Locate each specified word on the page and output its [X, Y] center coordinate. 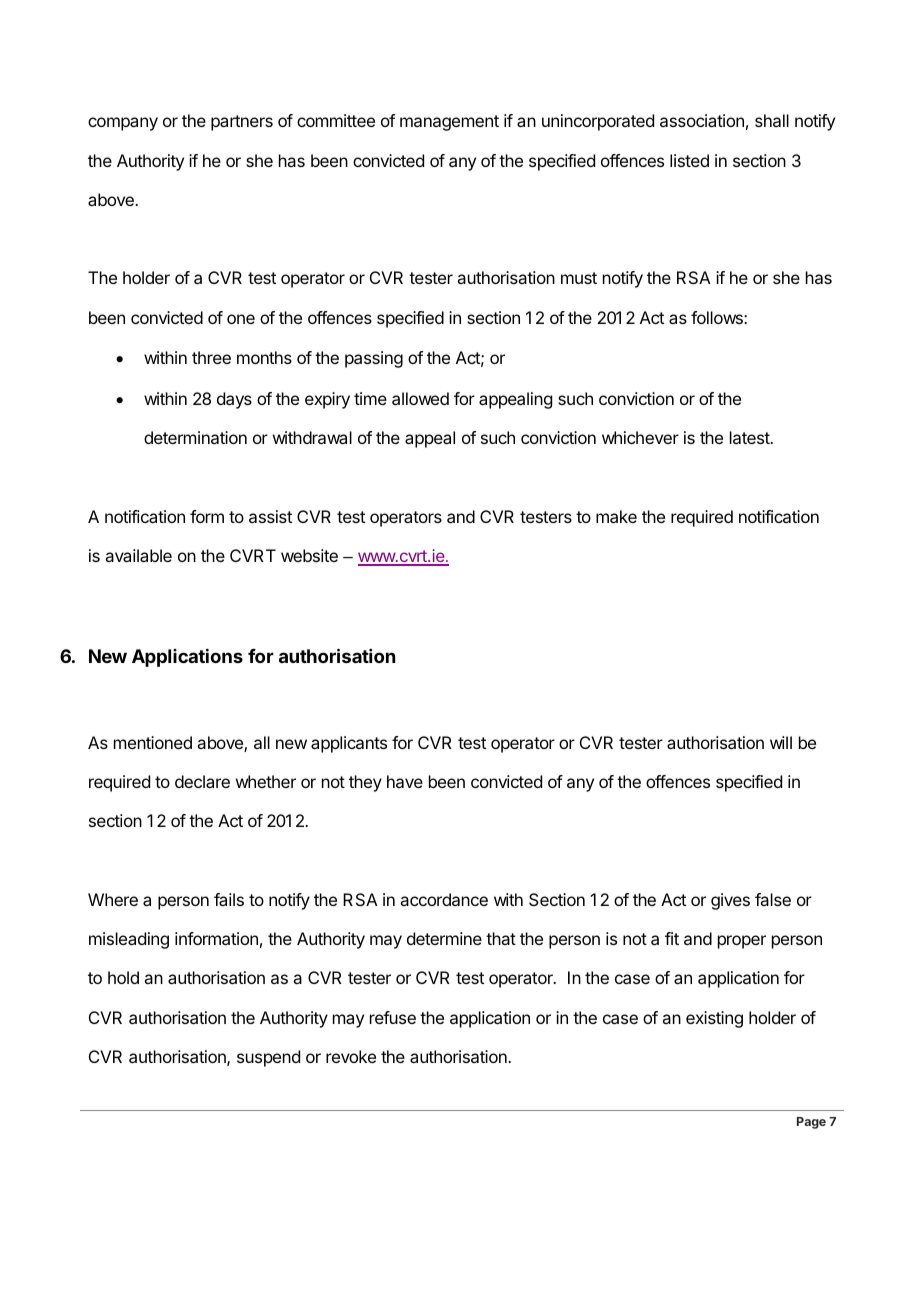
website [309, 555]
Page [811, 1123]
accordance [444, 899]
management [449, 123]
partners [242, 123]
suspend [268, 1058]
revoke [351, 1056]
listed [689, 160]
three [211, 357]
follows [718, 317]
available [138, 555]
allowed [420, 398]
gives [730, 901]
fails [229, 899]
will [781, 742]
